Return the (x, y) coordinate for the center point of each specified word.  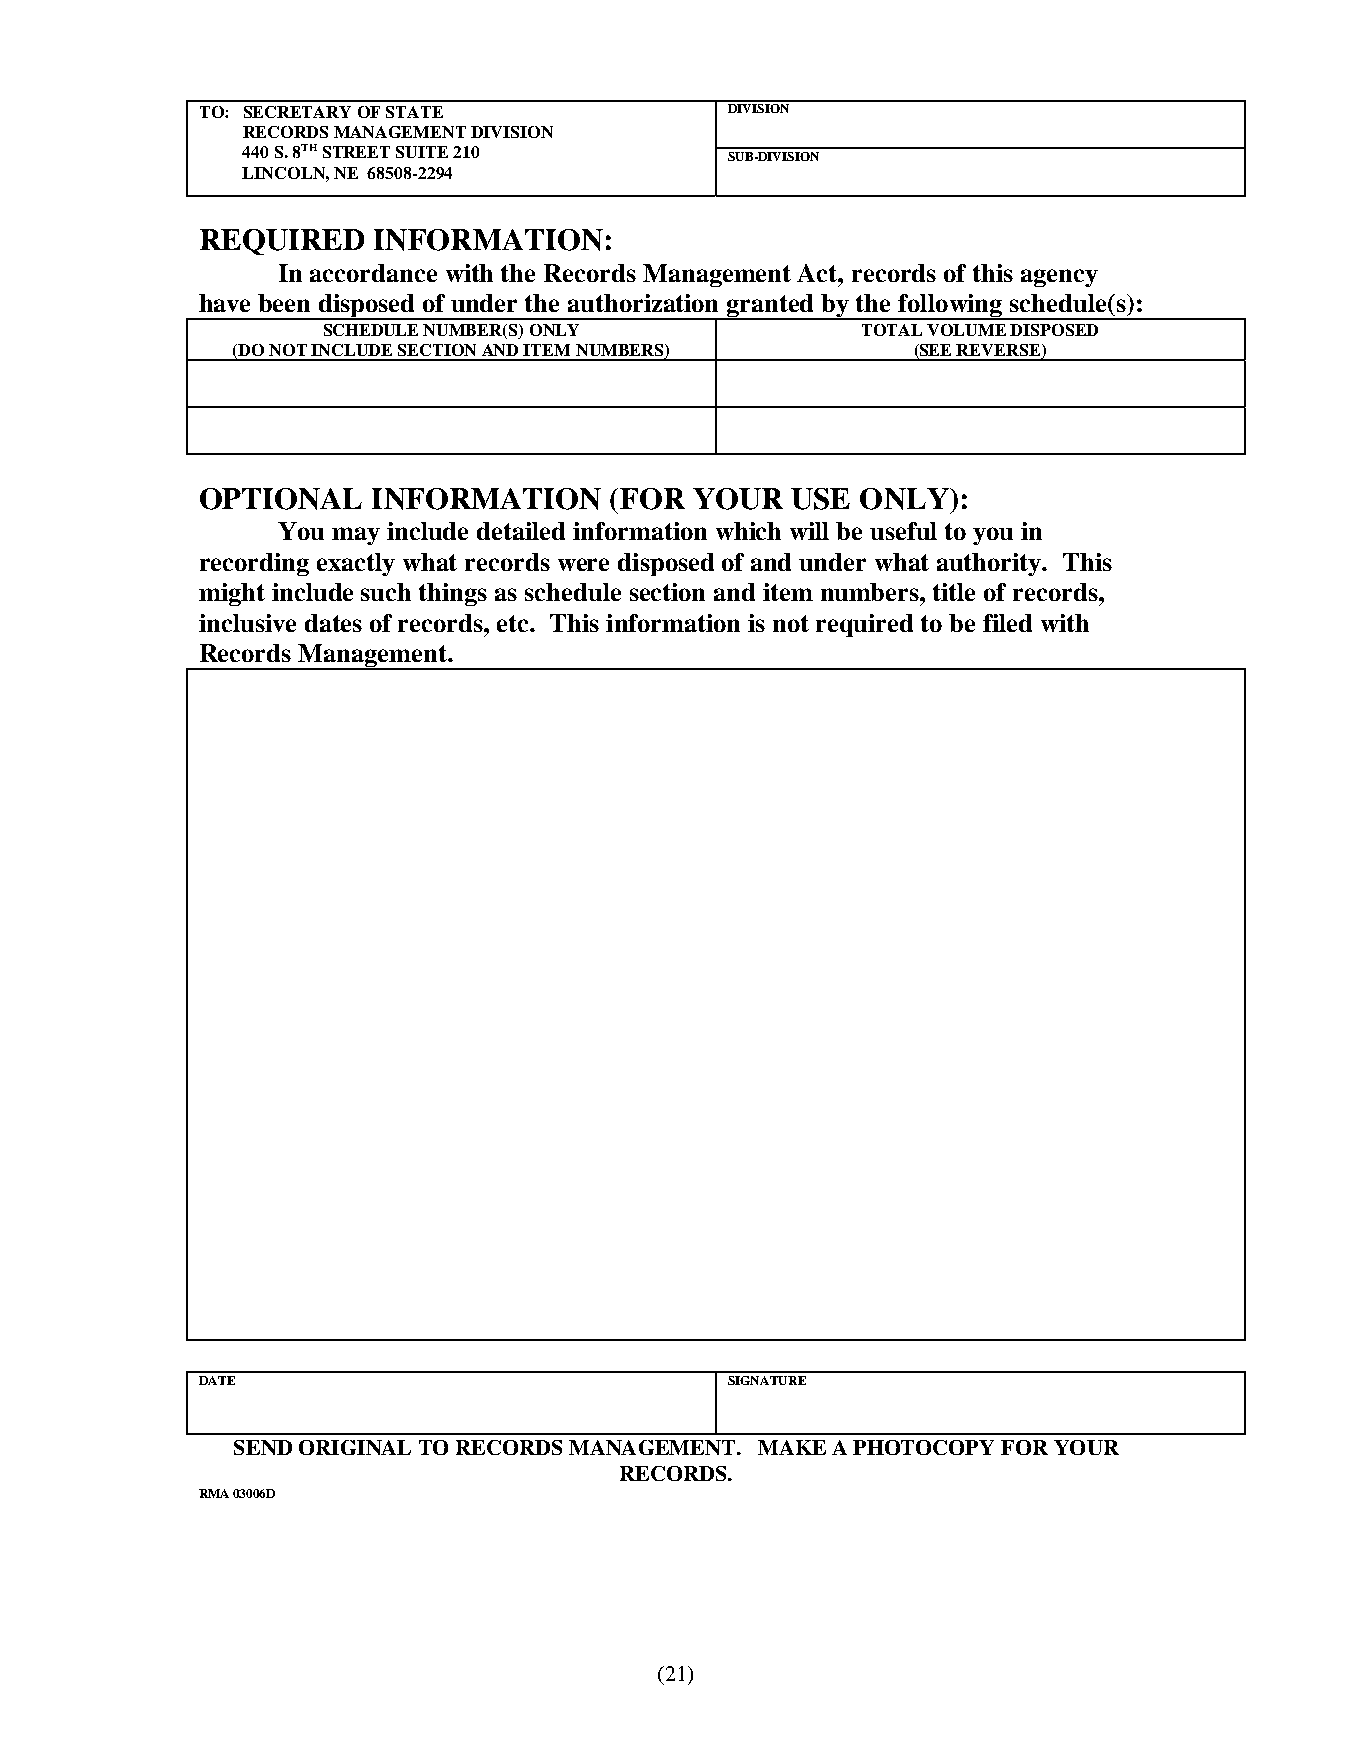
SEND (263, 1447)
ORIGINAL (355, 1447)
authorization (643, 303)
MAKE (792, 1447)
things (453, 594)
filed (1007, 623)
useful (903, 531)
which (748, 531)
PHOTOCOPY (923, 1447)
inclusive (247, 623)
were (583, 564)
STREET (356, 152)
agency (1059, 278)
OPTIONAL (281, 499)
